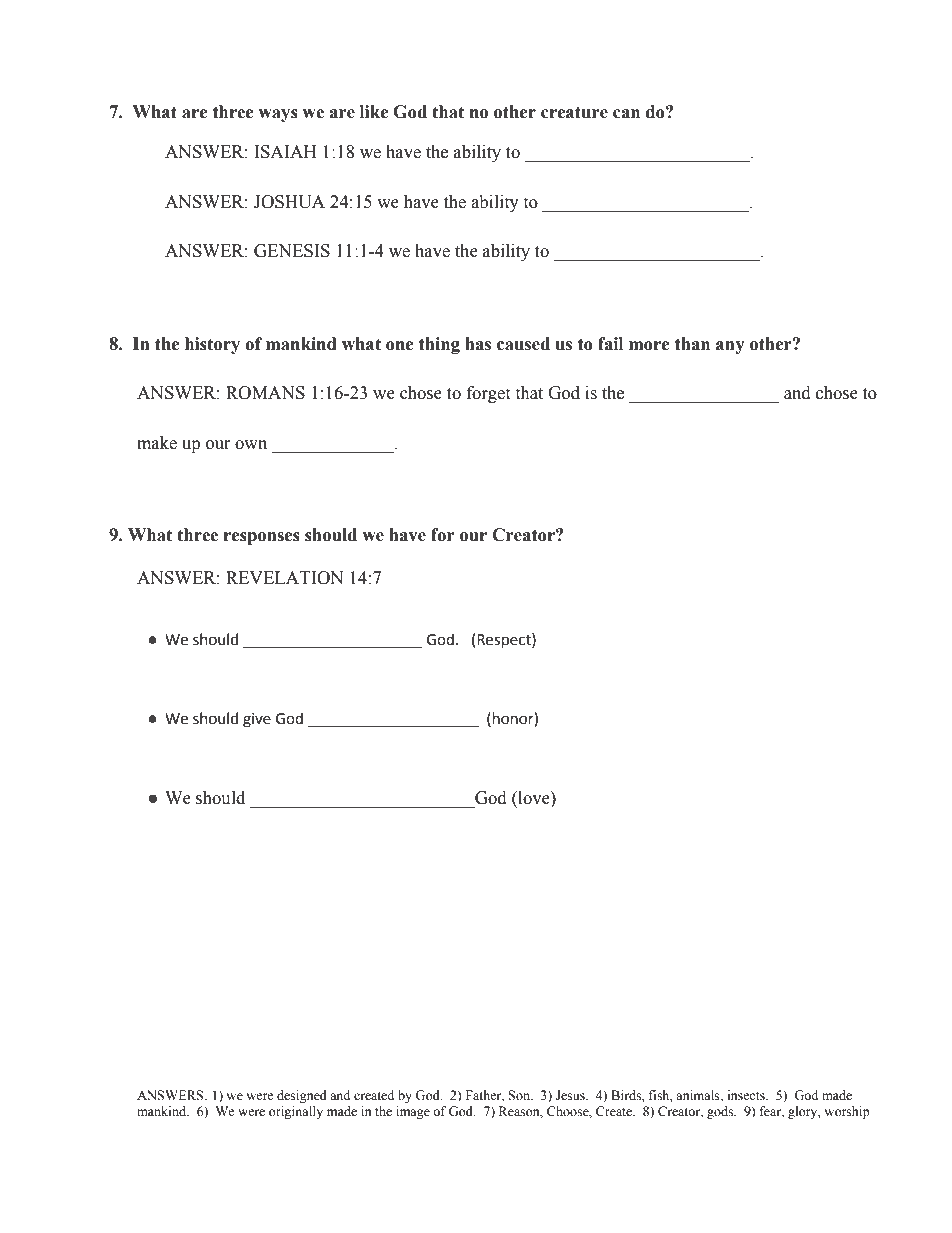  I want to click on ISAIAH, so click(285, 152).
